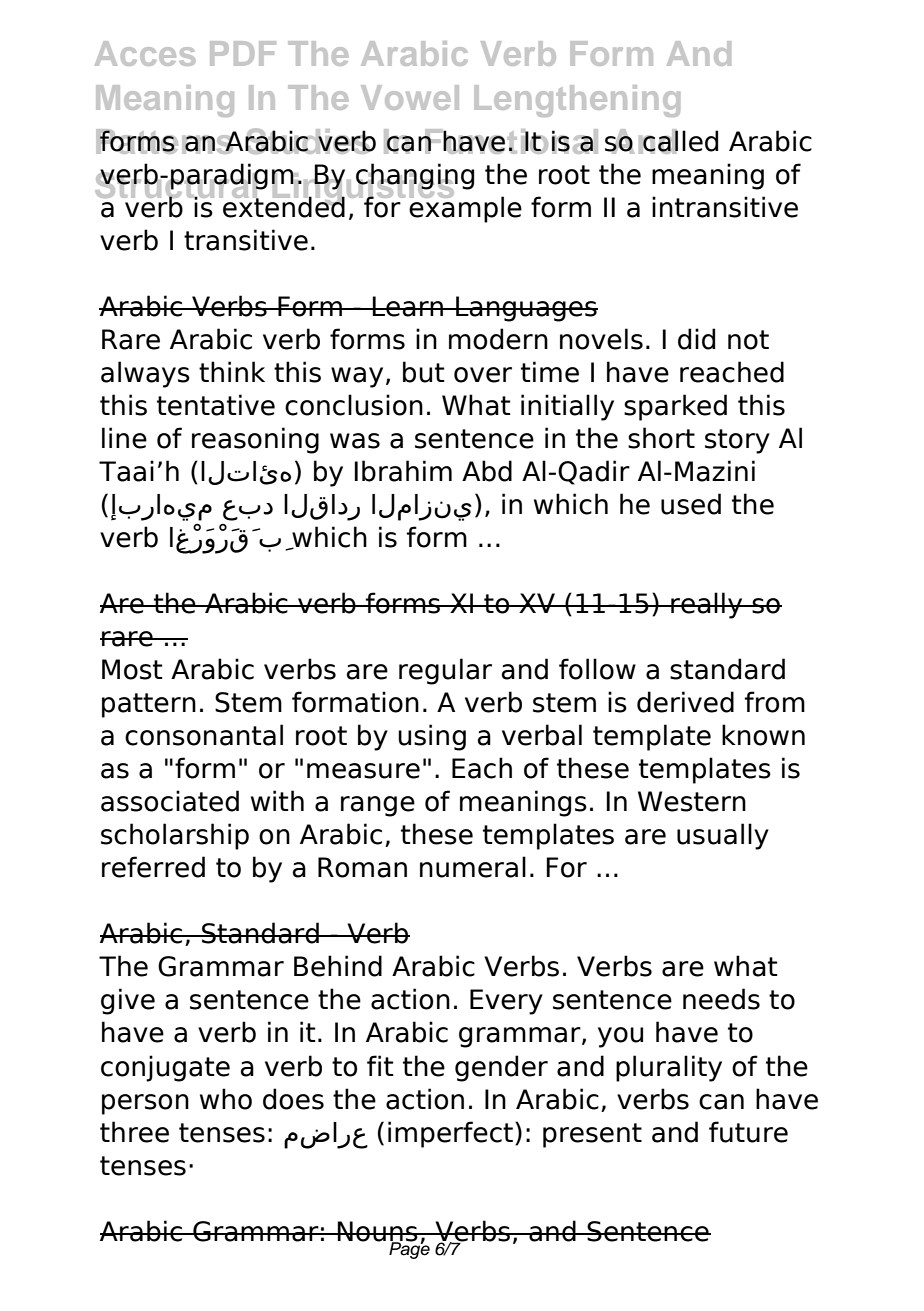  What do you see at coordinates (487, 471) in the screenshot?
I see `Abd` at bounding box center [487, 471].
